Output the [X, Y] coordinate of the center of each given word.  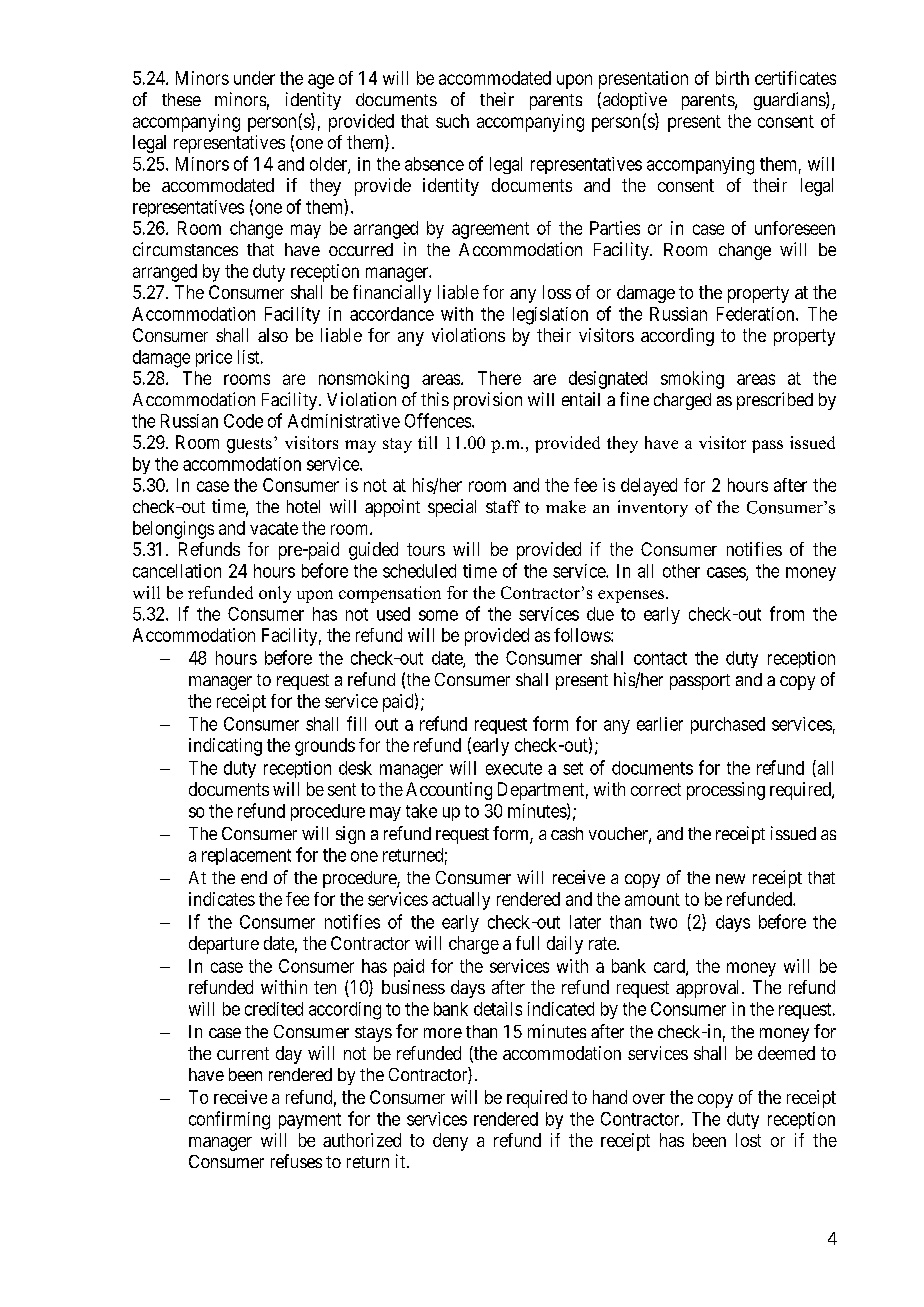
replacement [246, 856]
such [452, 121]
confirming [229, 1120]
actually [461, 901]
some [438, 615]
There [499, 378]
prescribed [775, 401]
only [275, 594]
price [214, 358]
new [730, 879]
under [254, 78]
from [787, 613]
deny [450, 1142]
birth [732, 78]
